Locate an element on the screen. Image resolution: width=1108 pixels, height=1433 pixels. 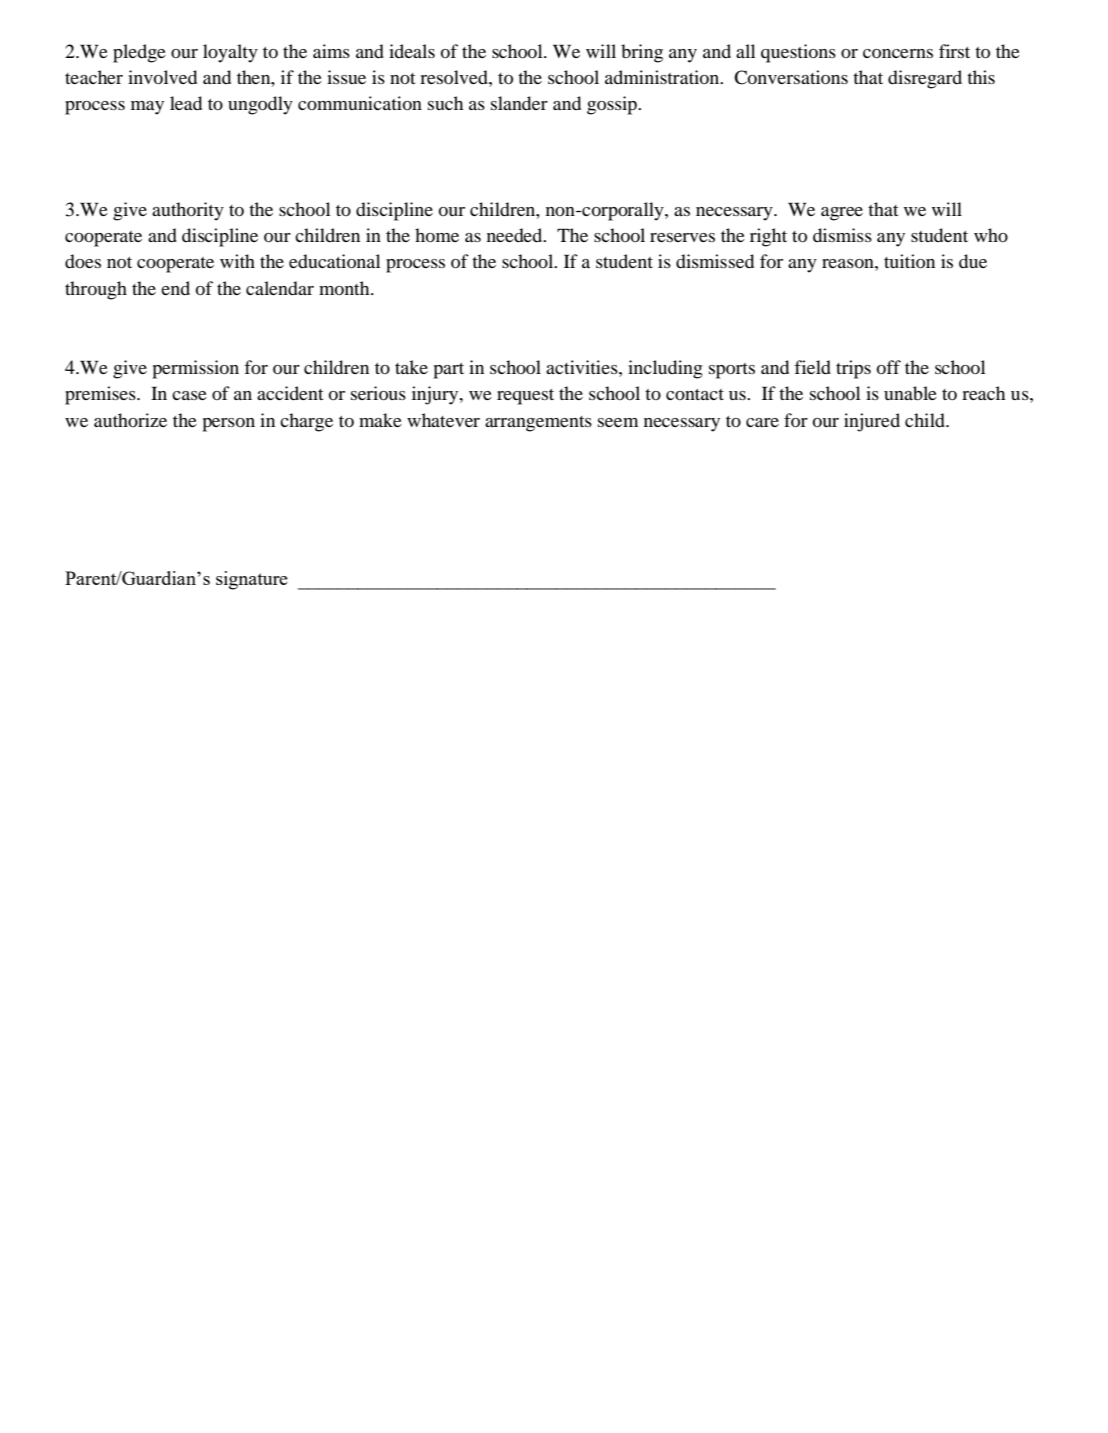
needed is located at coordinates (516, 235).
